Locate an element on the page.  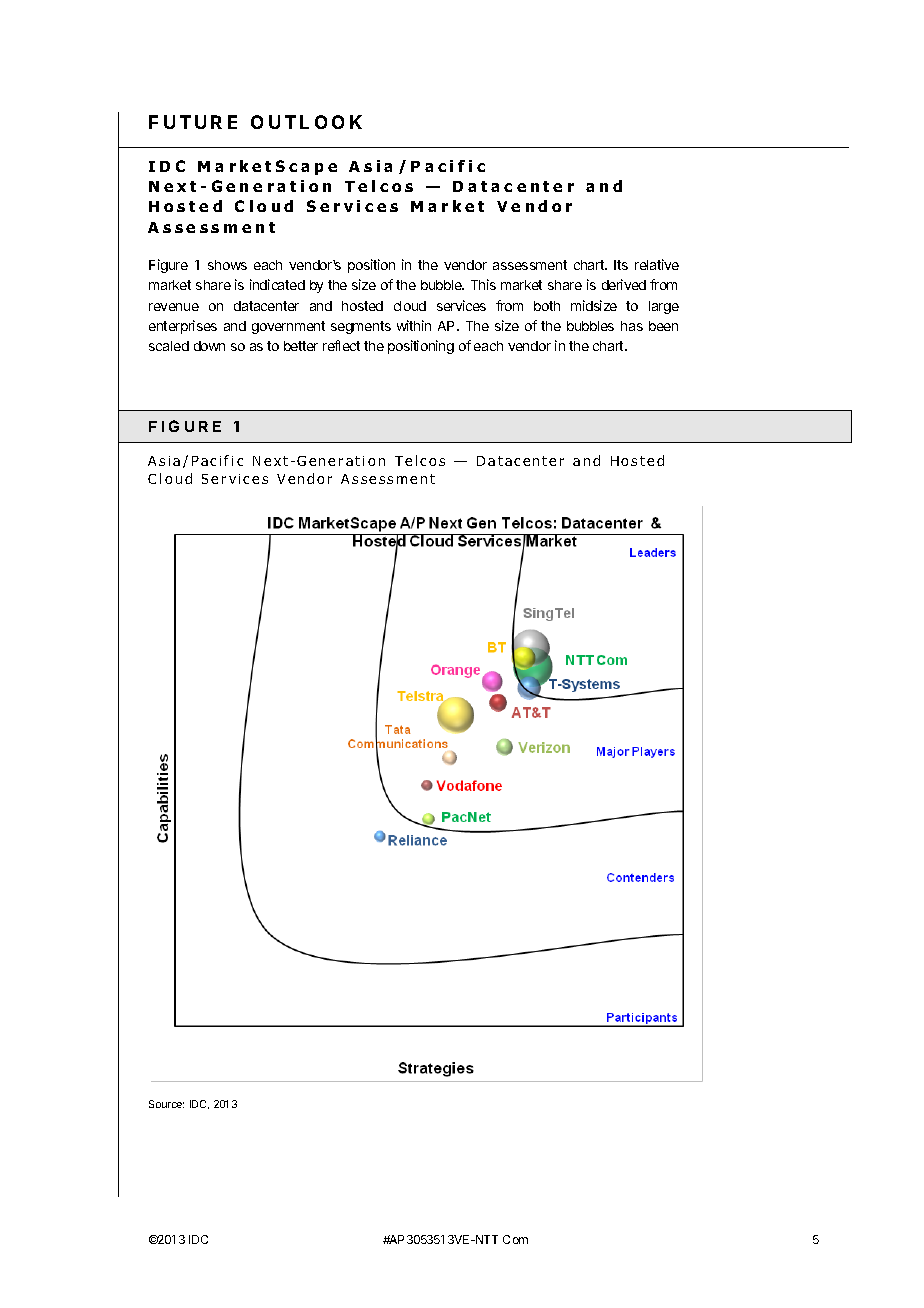
better is located at coordinates (301, 346).
